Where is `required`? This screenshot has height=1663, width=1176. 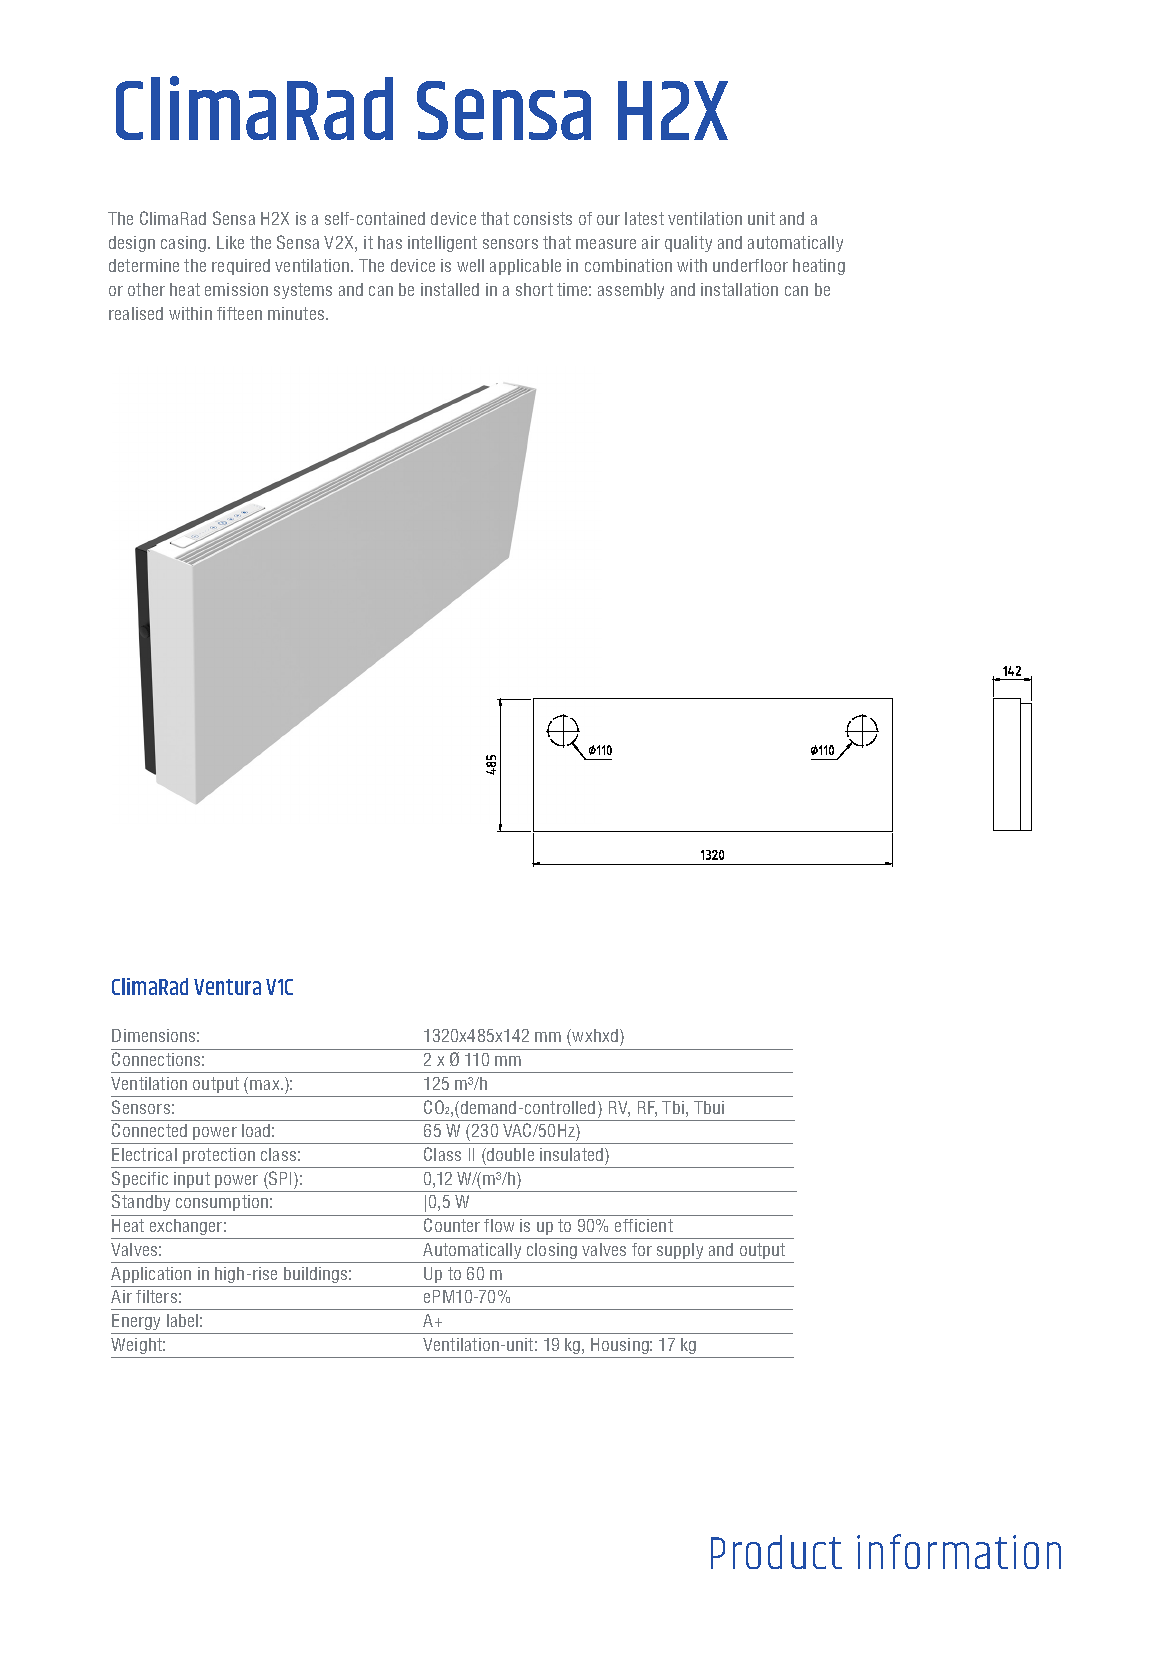 required is located at coordinates (241, 267).
